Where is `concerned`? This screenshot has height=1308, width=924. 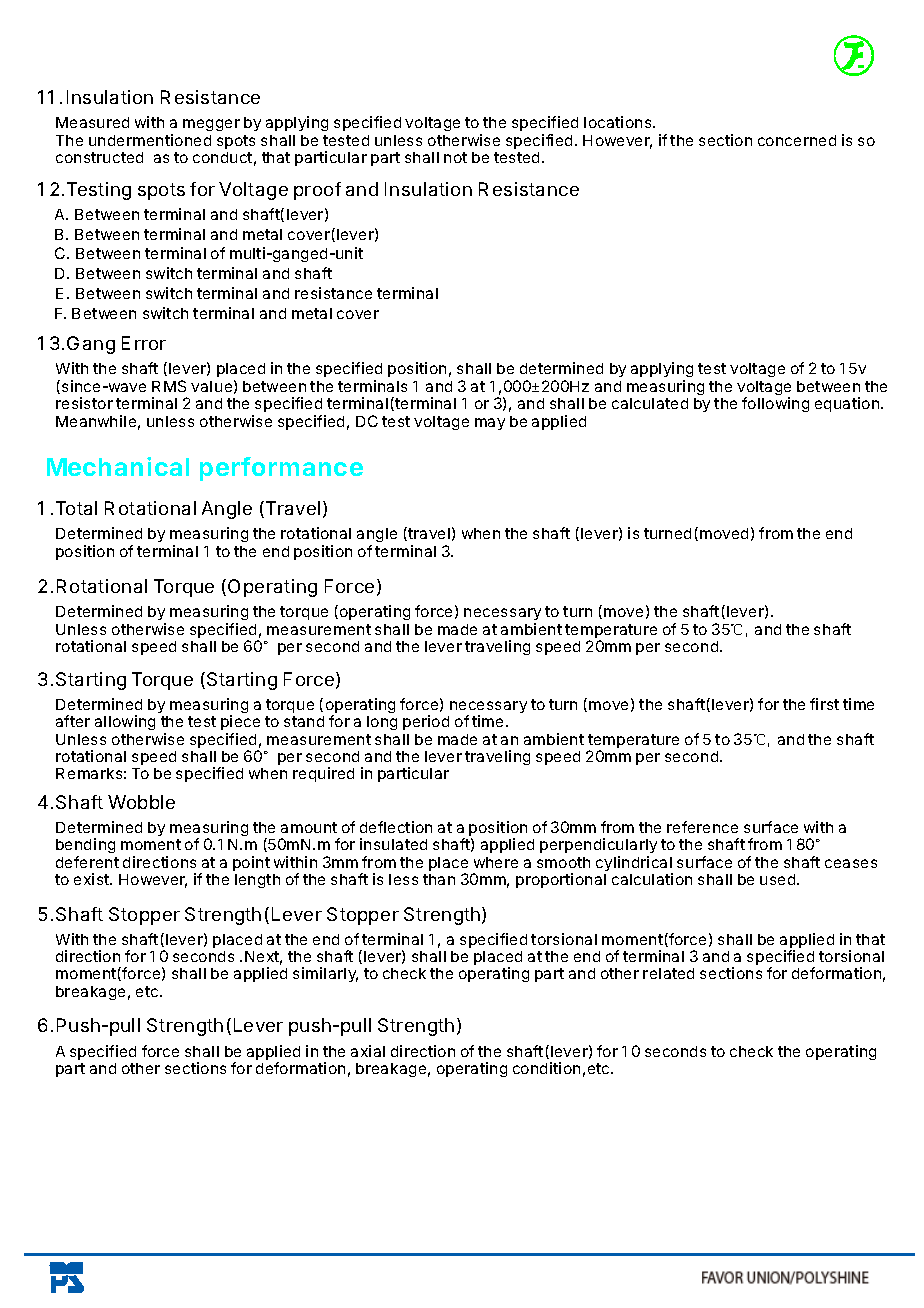
concerned is located at coordinates (797, 140).
